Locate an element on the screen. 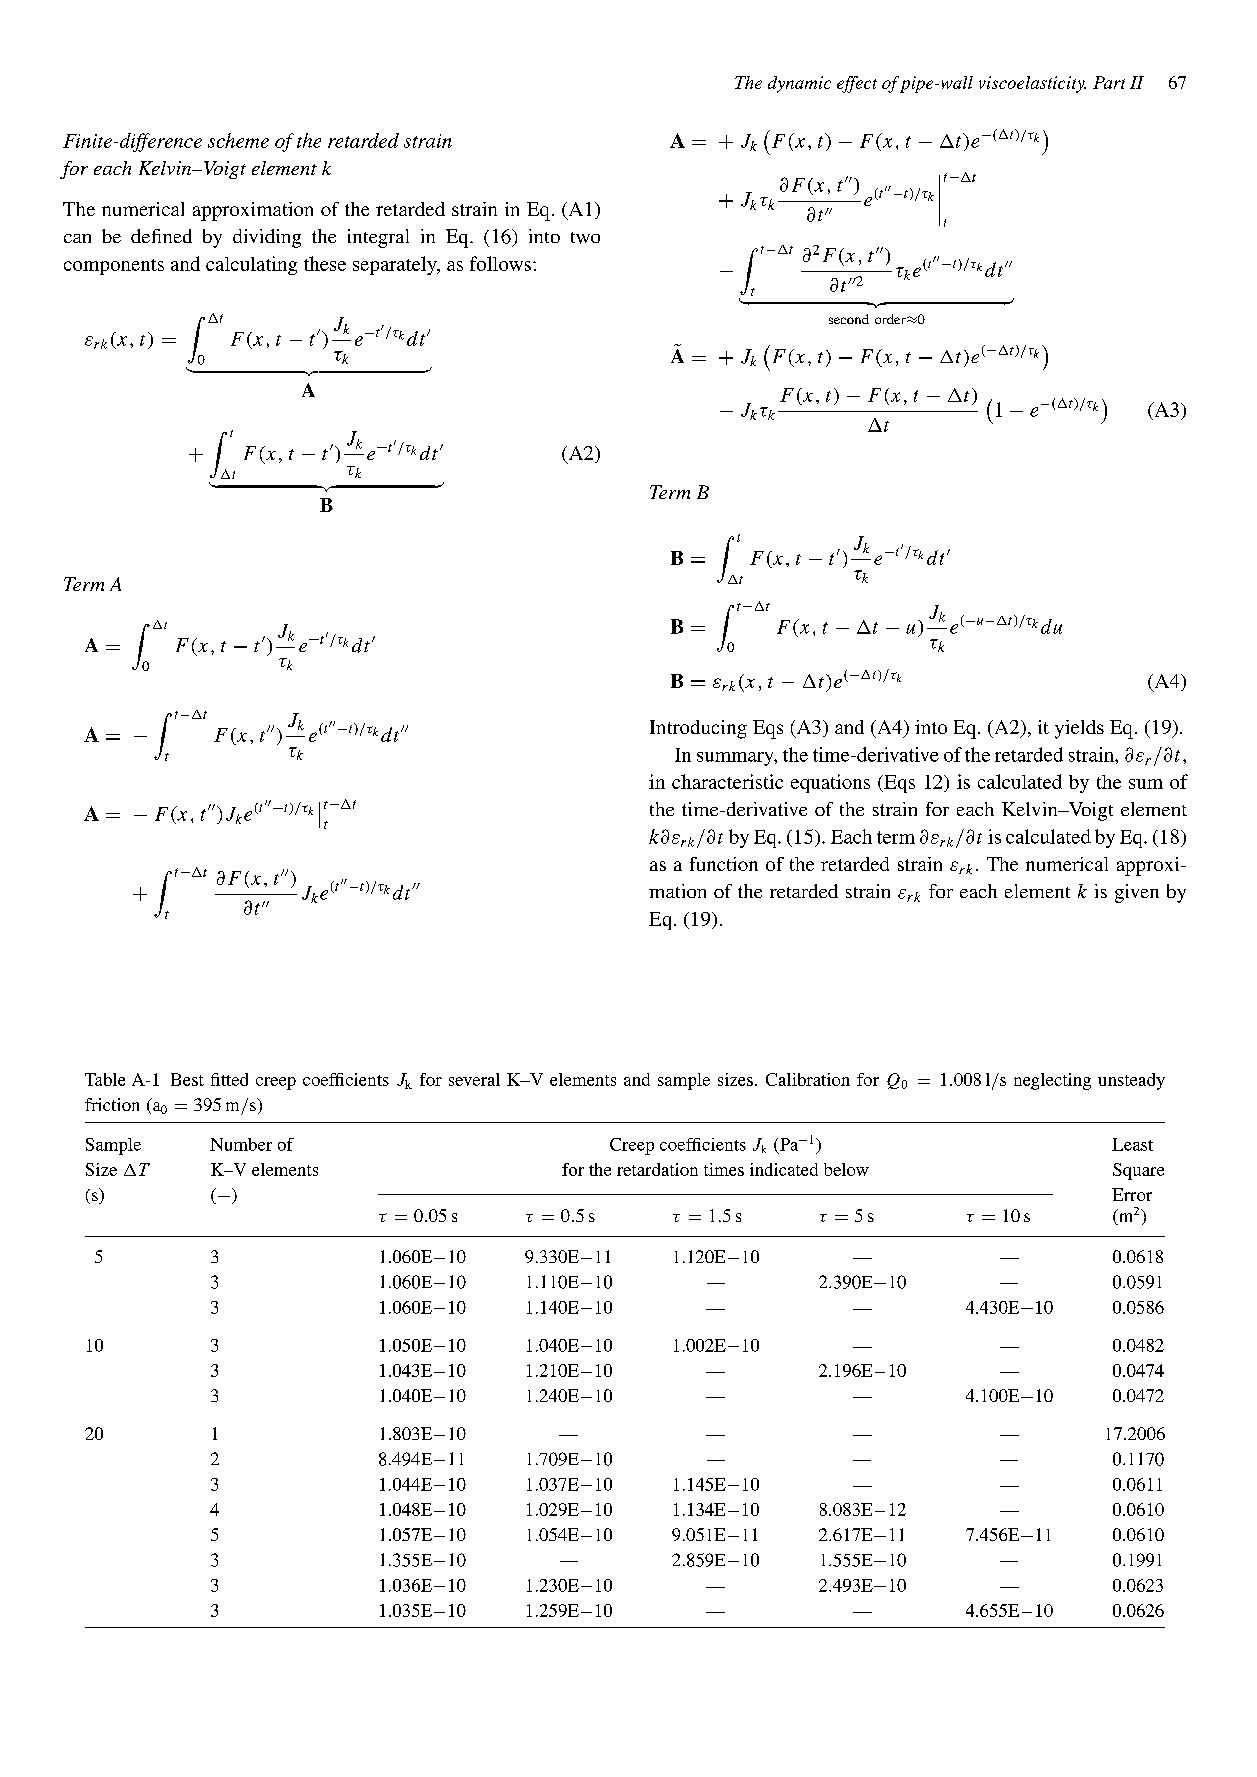 This screenshot has height=1777, width=1257. characteristic is located at coordinates (727, 781).
